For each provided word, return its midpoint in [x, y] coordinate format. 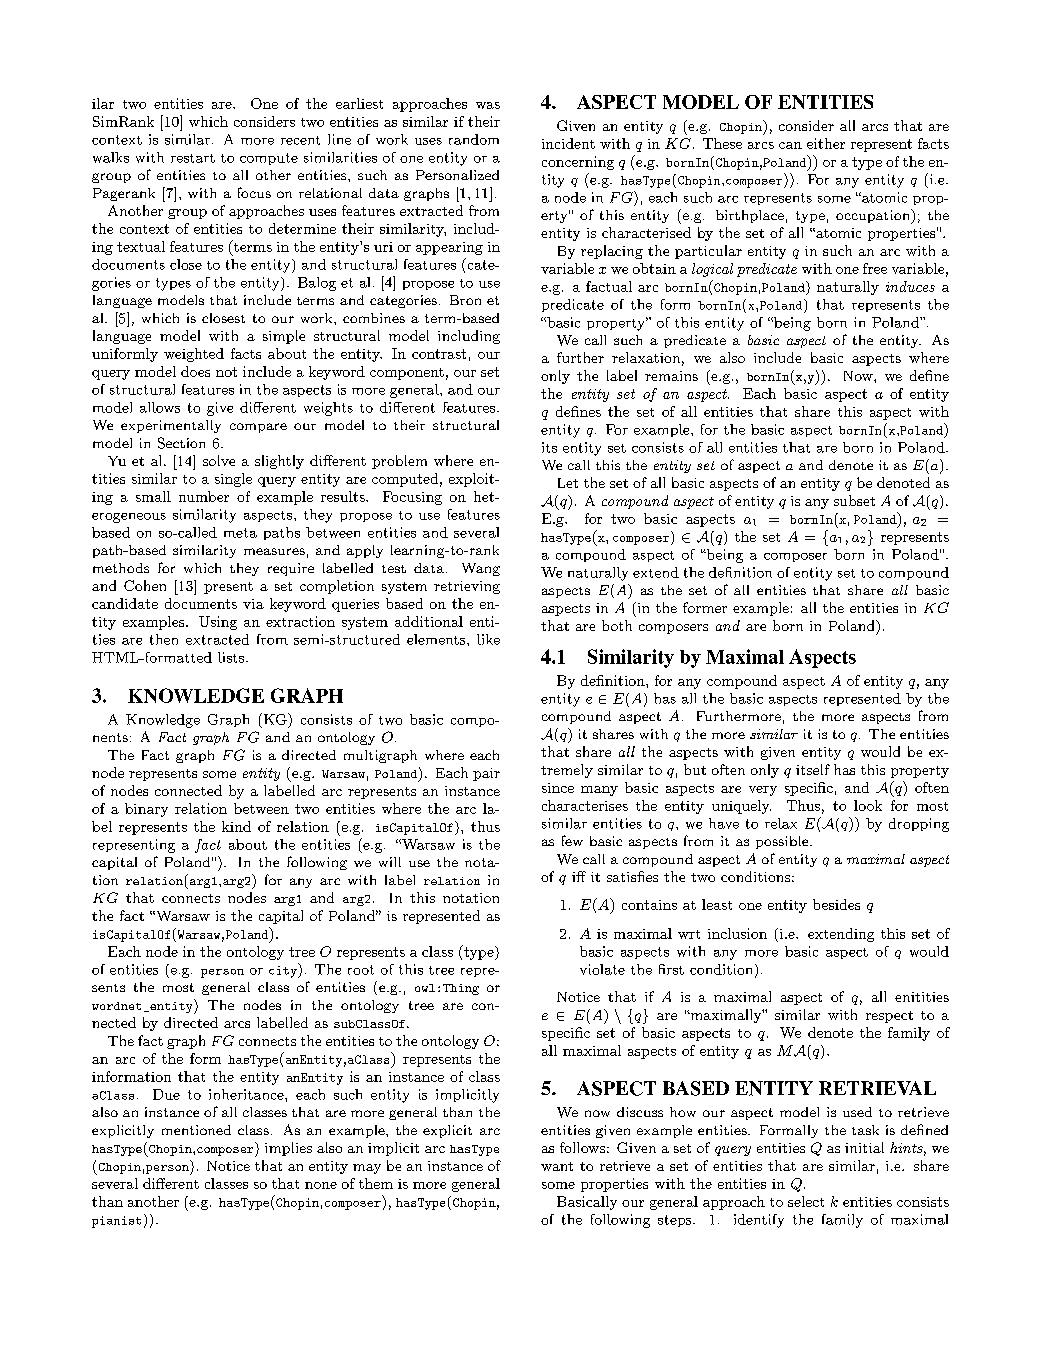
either [826, 143]
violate [602, 969]
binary [146, 810]
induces [910, 286]
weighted [194, 355]
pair [486, 774]
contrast [439, 354]
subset [854, 500]
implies [288, 1149]
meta [240, 533]
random [474, 139]
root [361, 970]
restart [193, 158]
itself [813, 769]
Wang [481, 569]
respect [889, 1017]
